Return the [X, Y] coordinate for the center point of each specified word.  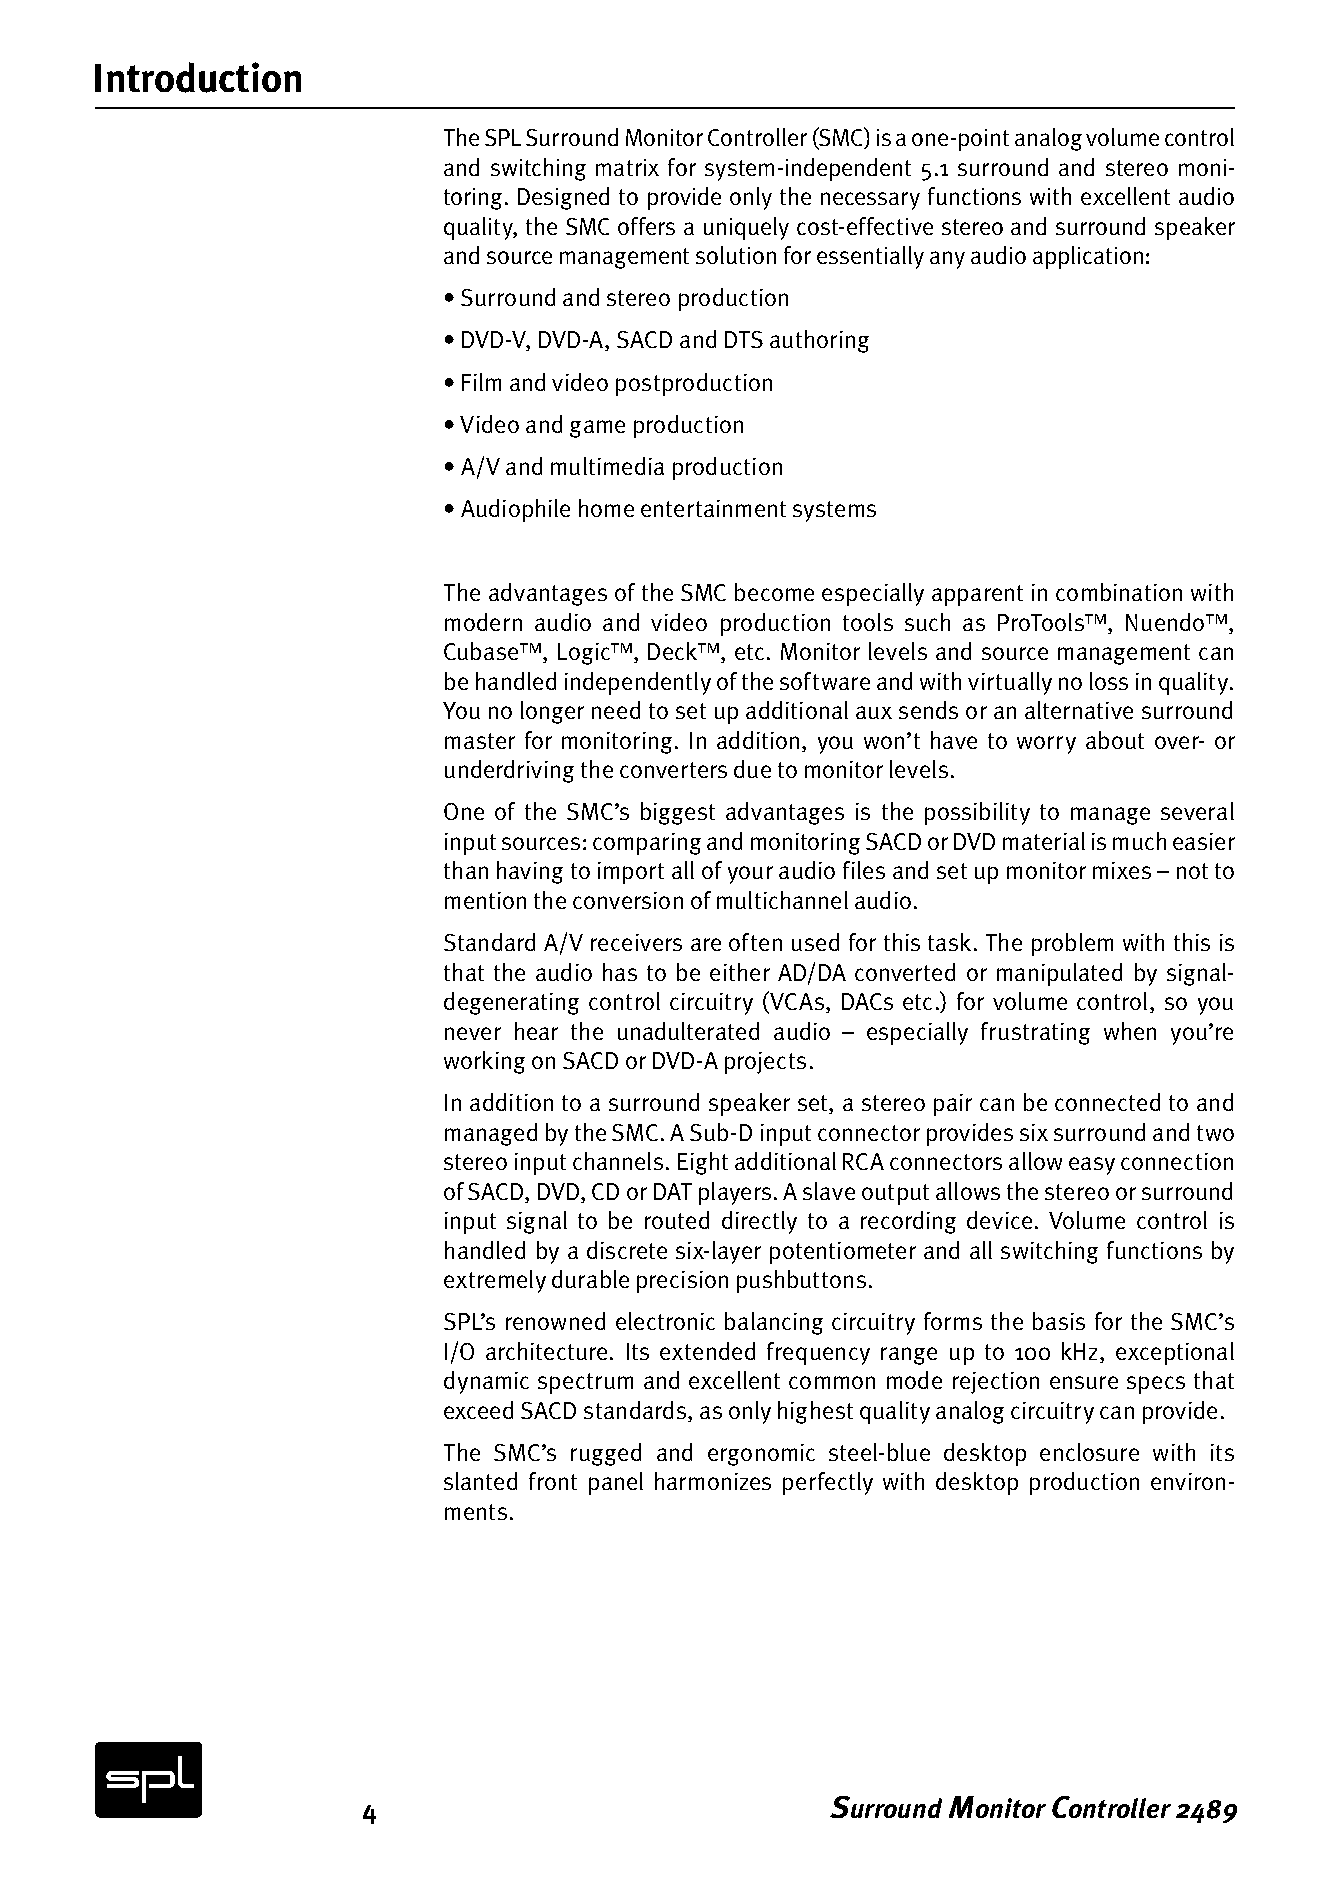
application [1088, 257]
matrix [627, 167]
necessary [870, 201]
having [530, 872]
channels [618, 1161]
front [553, 1481]
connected [1107, 1102]
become [774, 592]
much [1139, 841]
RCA [863, 1161]
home [606, 508]
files [864, 870]
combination [1119, 592]
